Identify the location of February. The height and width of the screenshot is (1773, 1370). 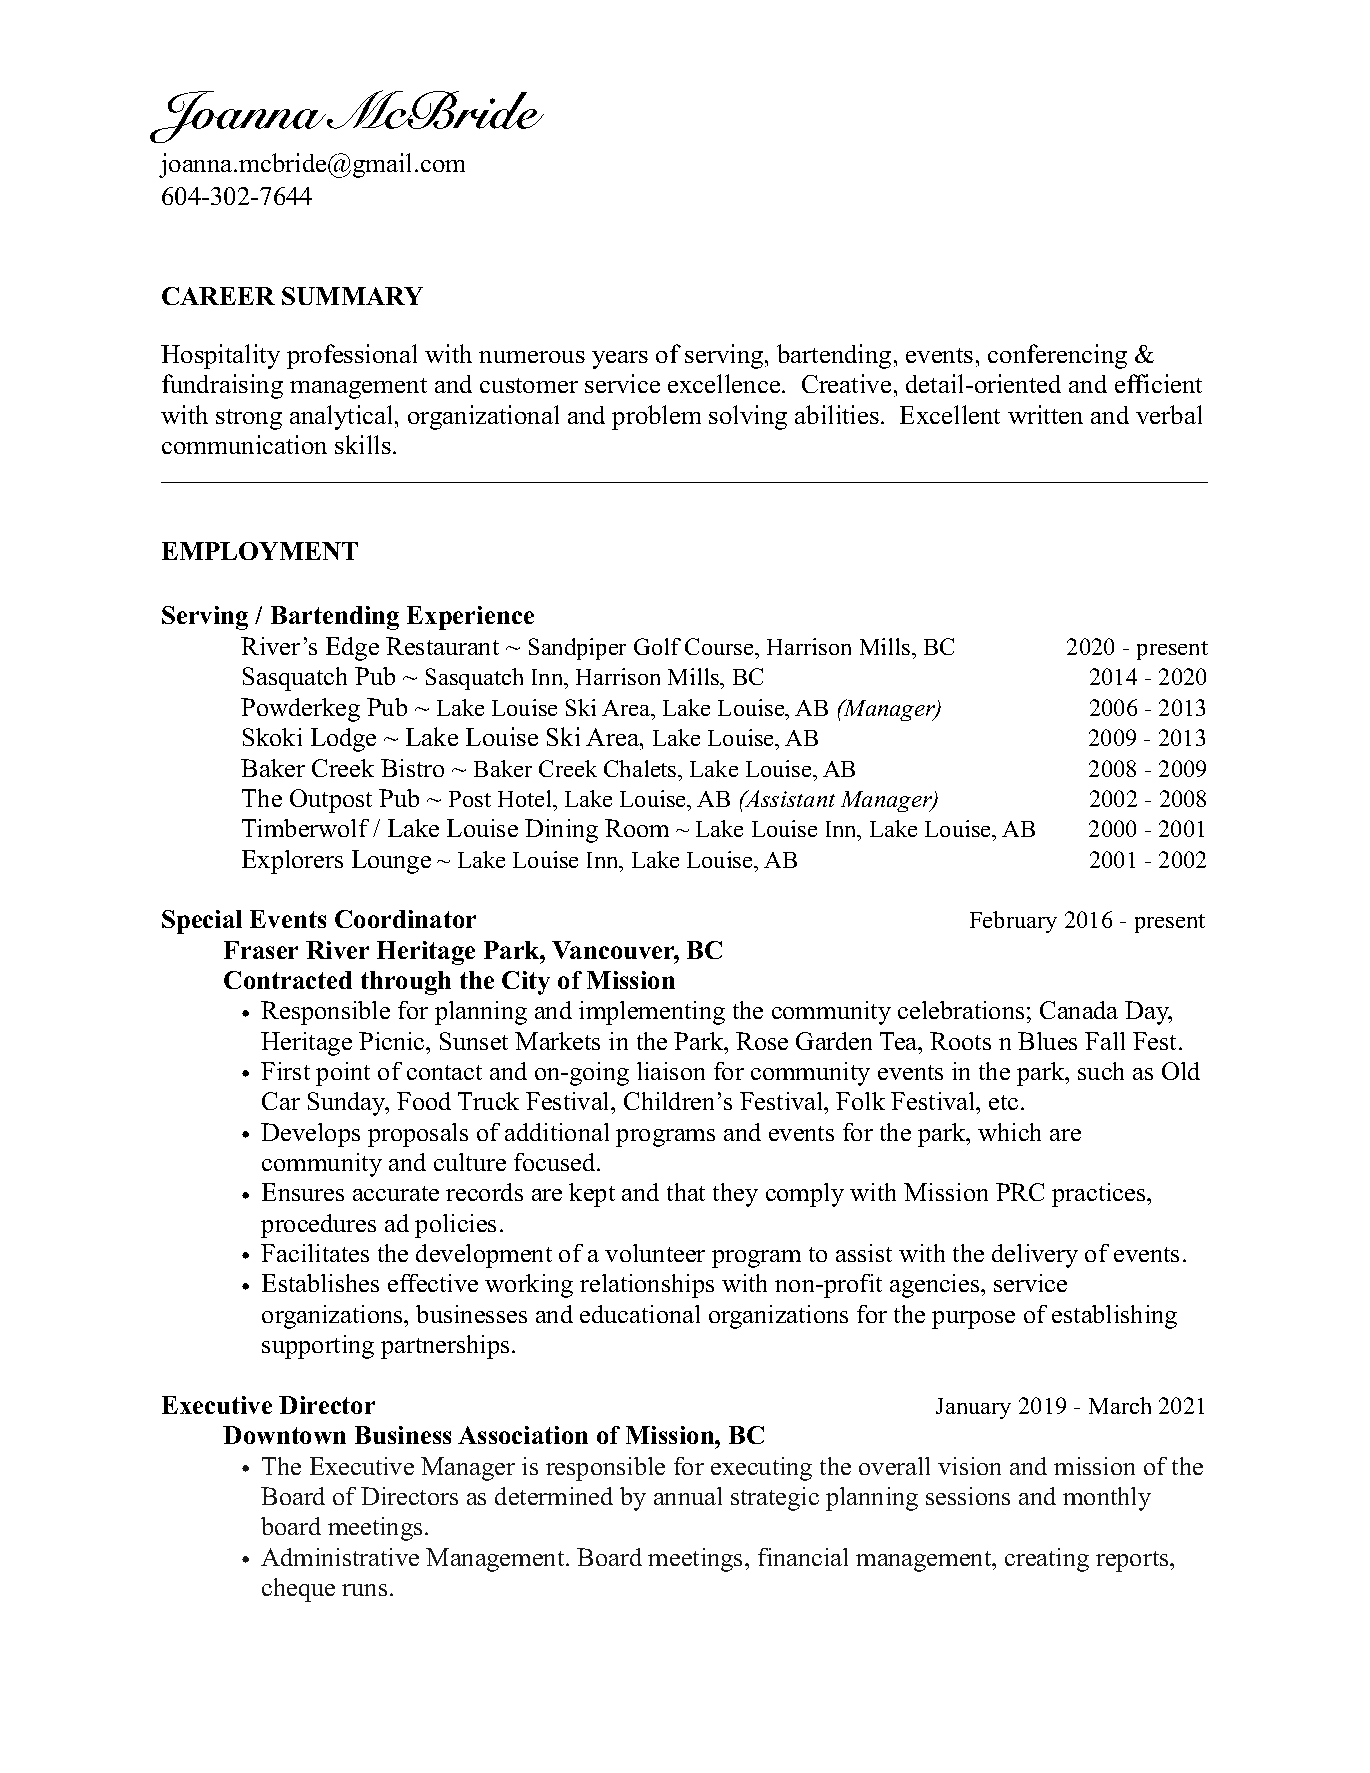
(1013, 922).
